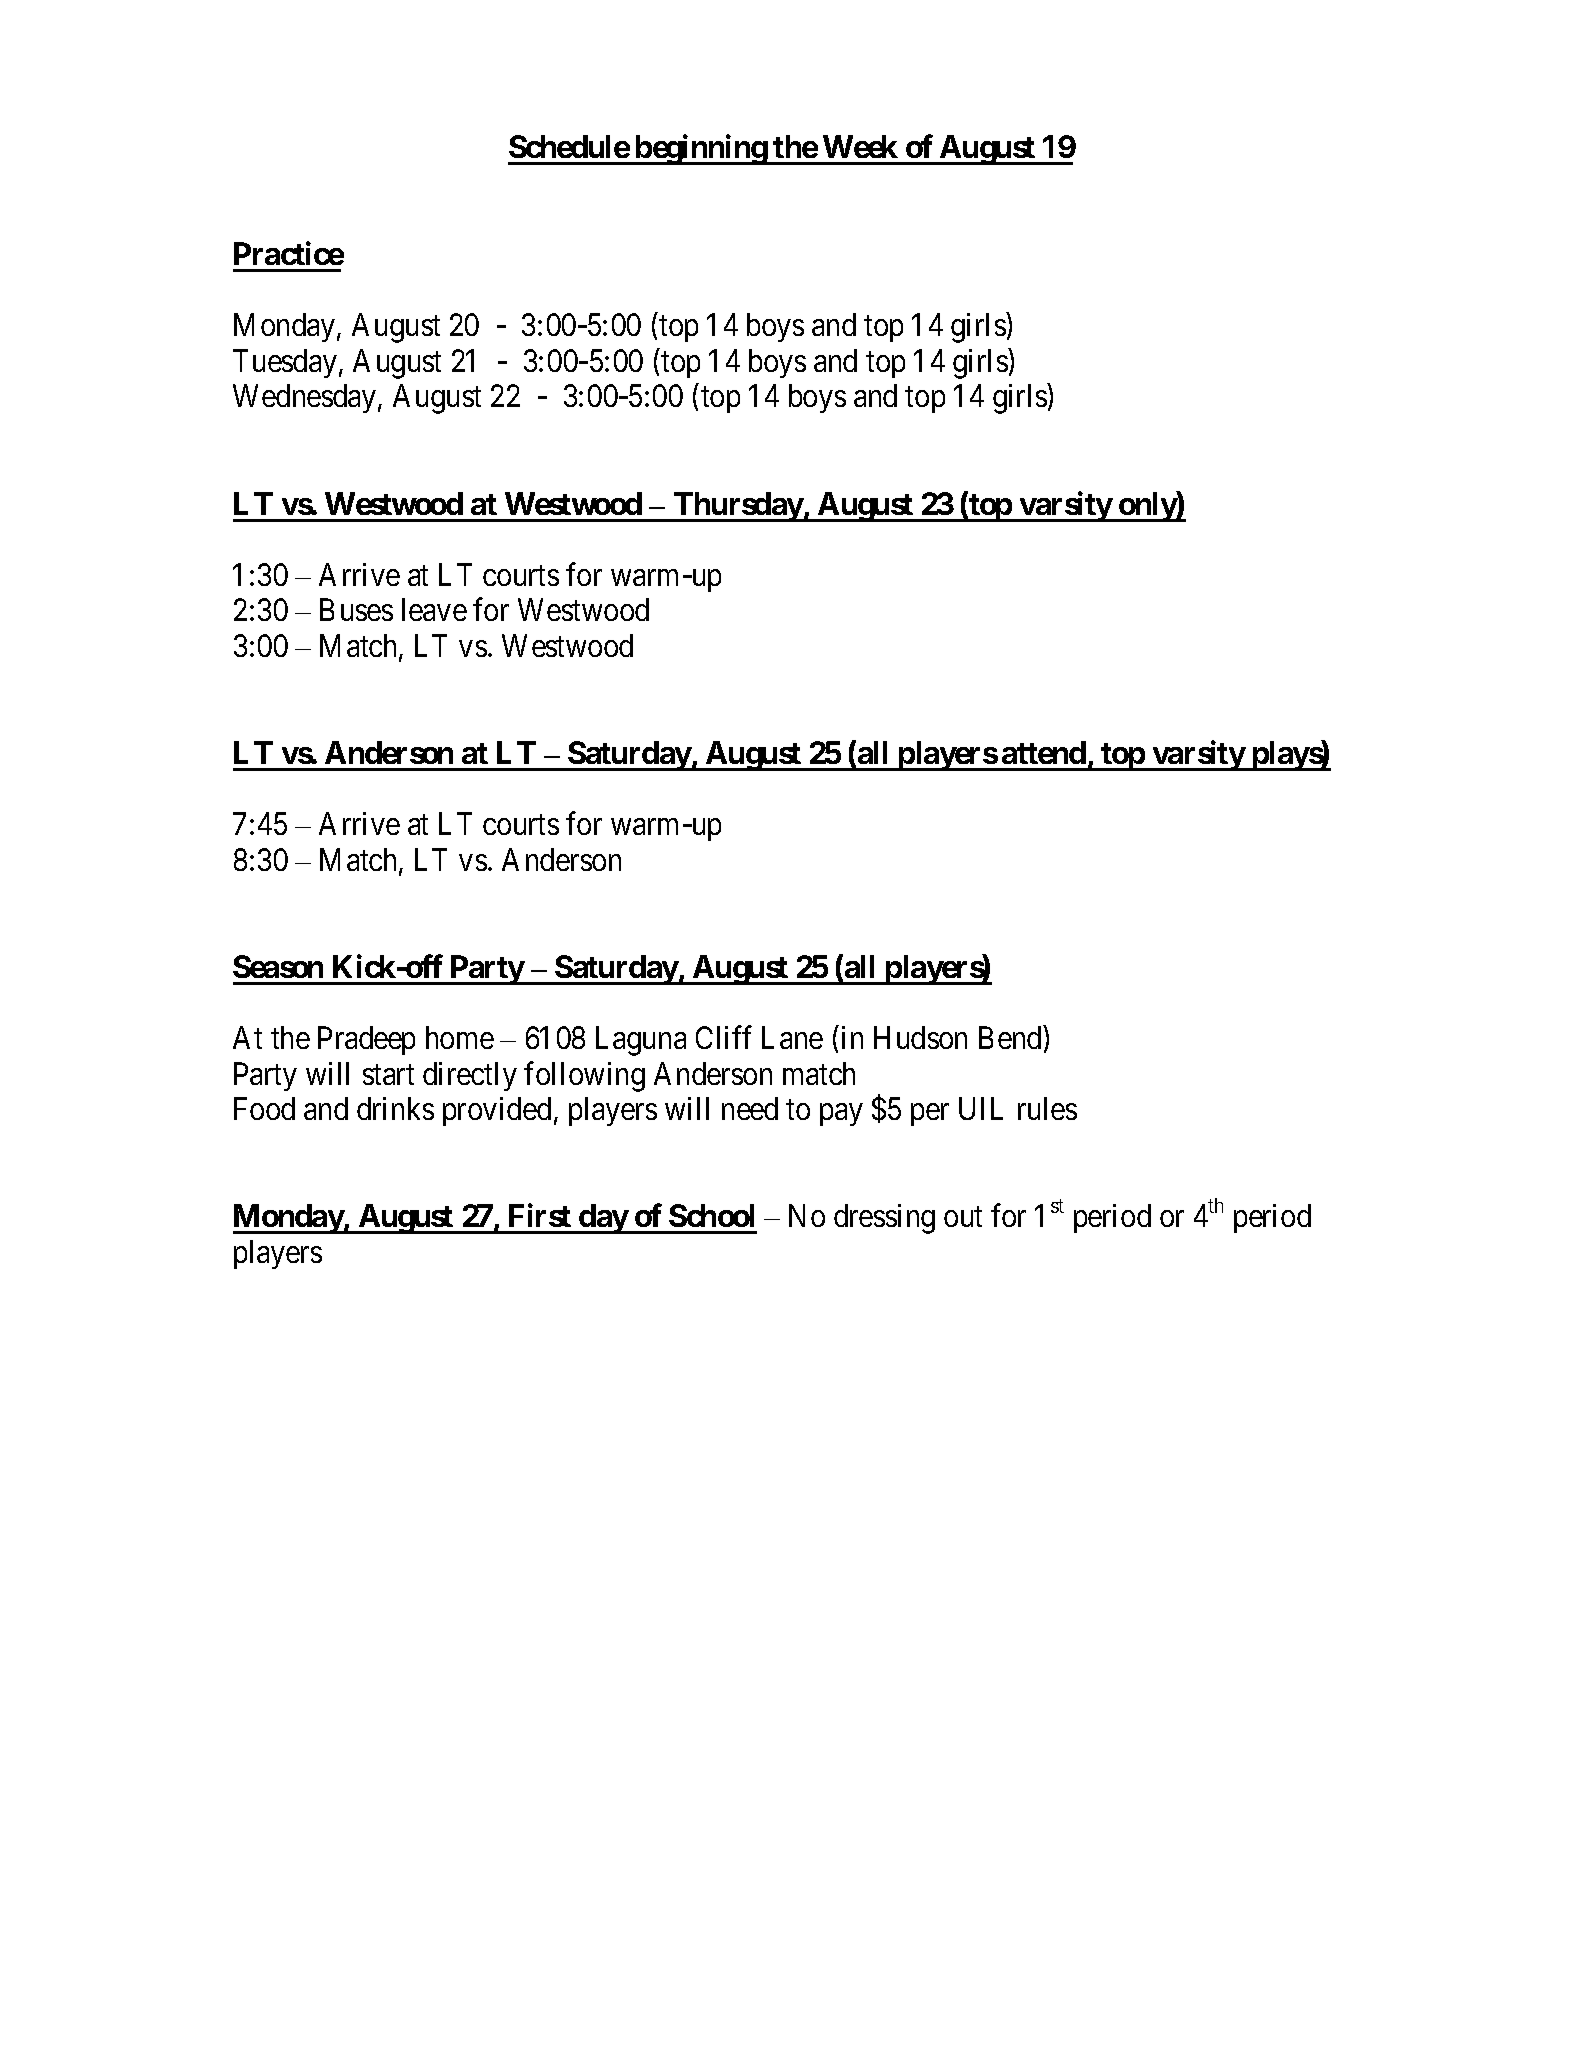 This screenshot has height=2046, width=1581. I want to click on Buses, so click(356, 610).
